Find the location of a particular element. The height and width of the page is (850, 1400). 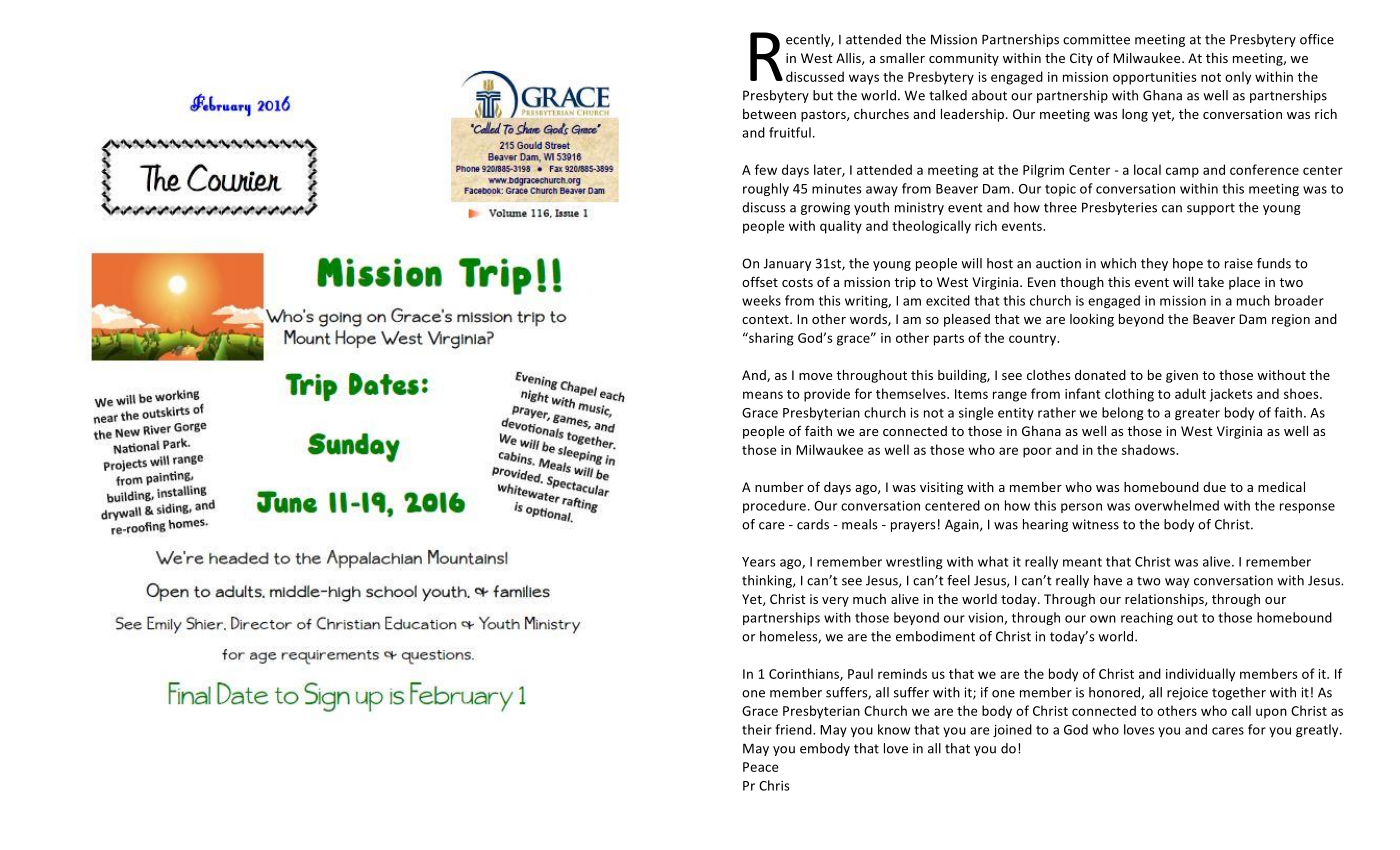

hearing is located at coordinates (1045, 525).
